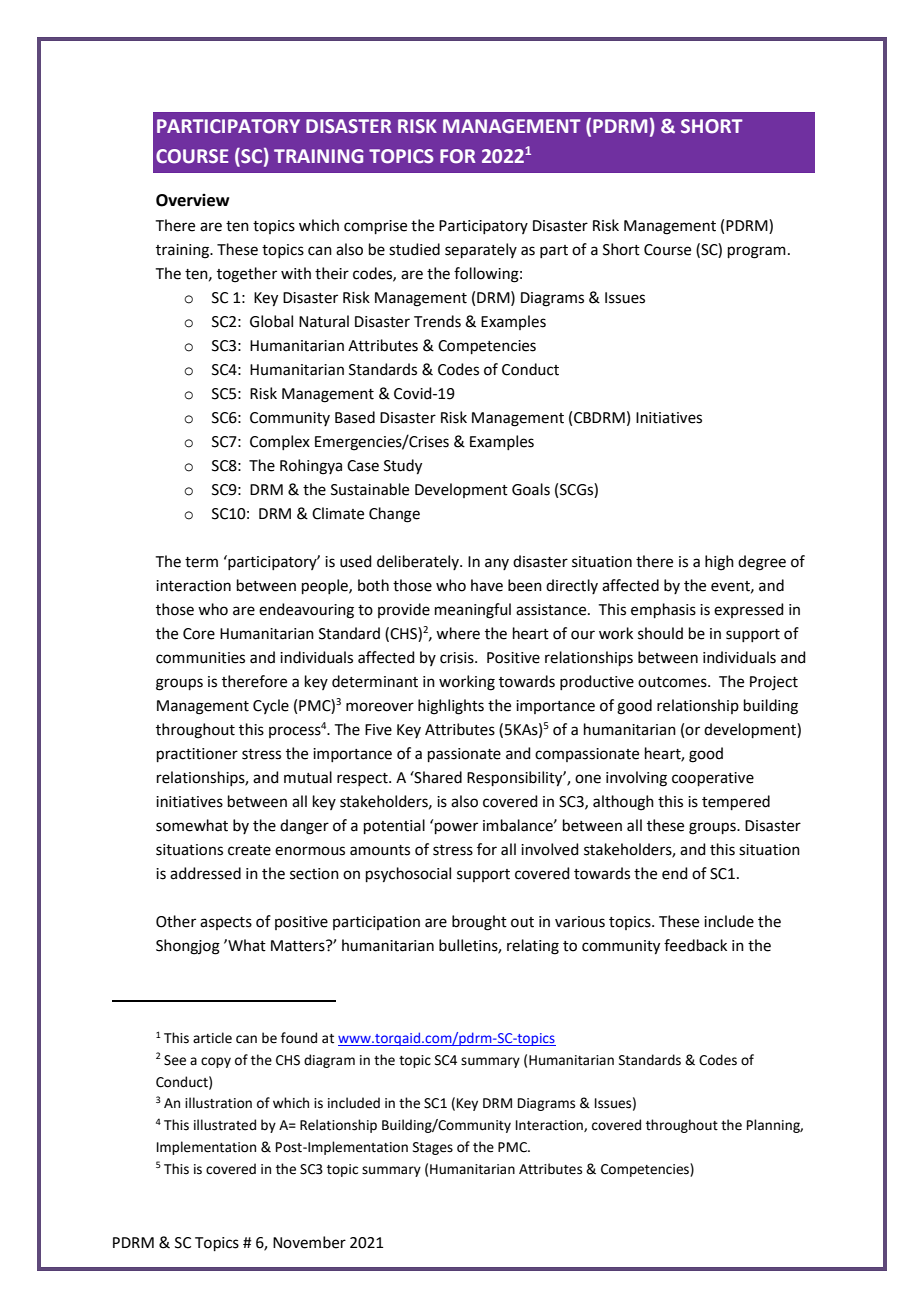  What do you see at coordinates (433, 1148) in the screenshot?
I see `Stages` at bounding box center [433, 1148].
